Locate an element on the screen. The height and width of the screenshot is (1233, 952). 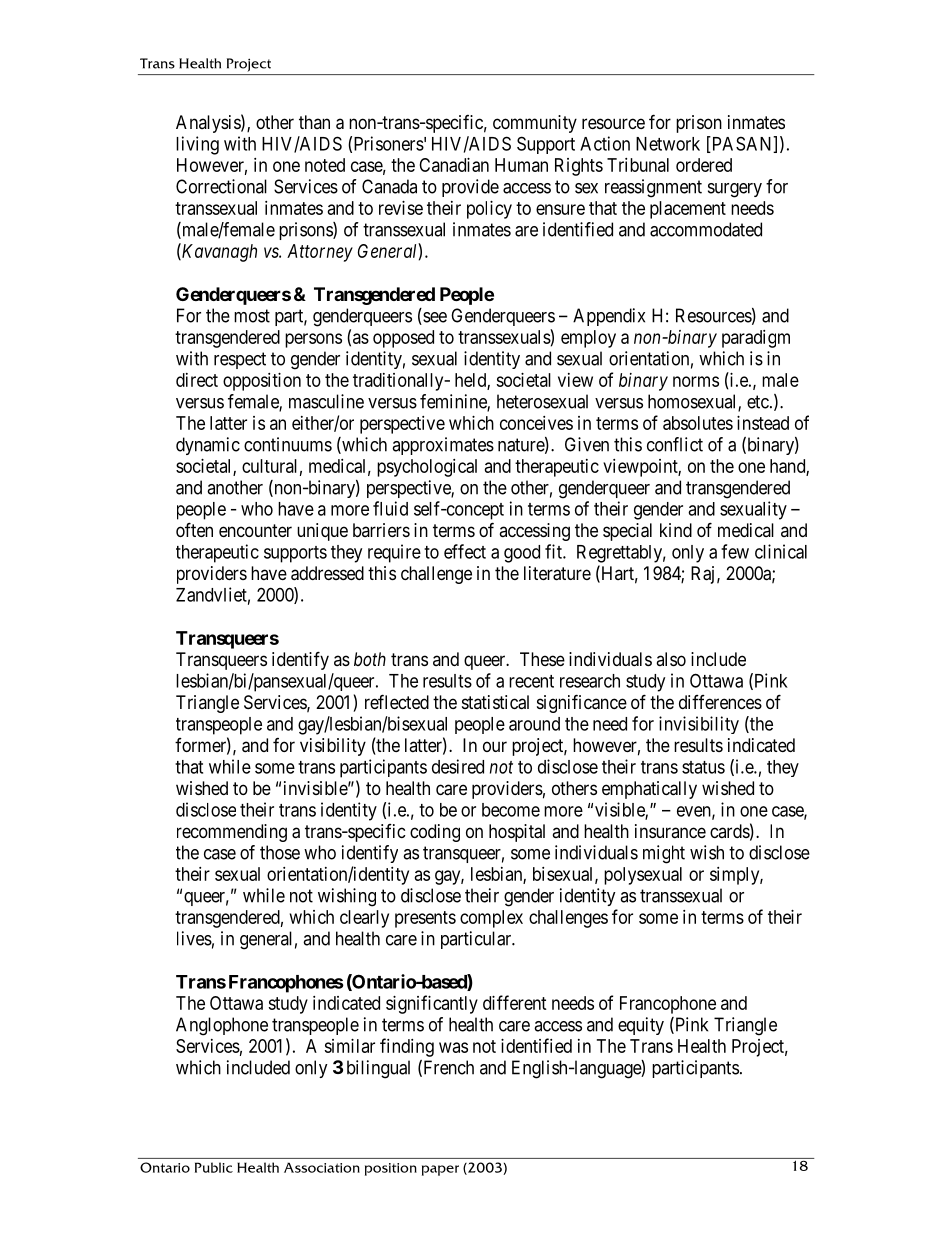
also is located at coordinates (671, 659).
